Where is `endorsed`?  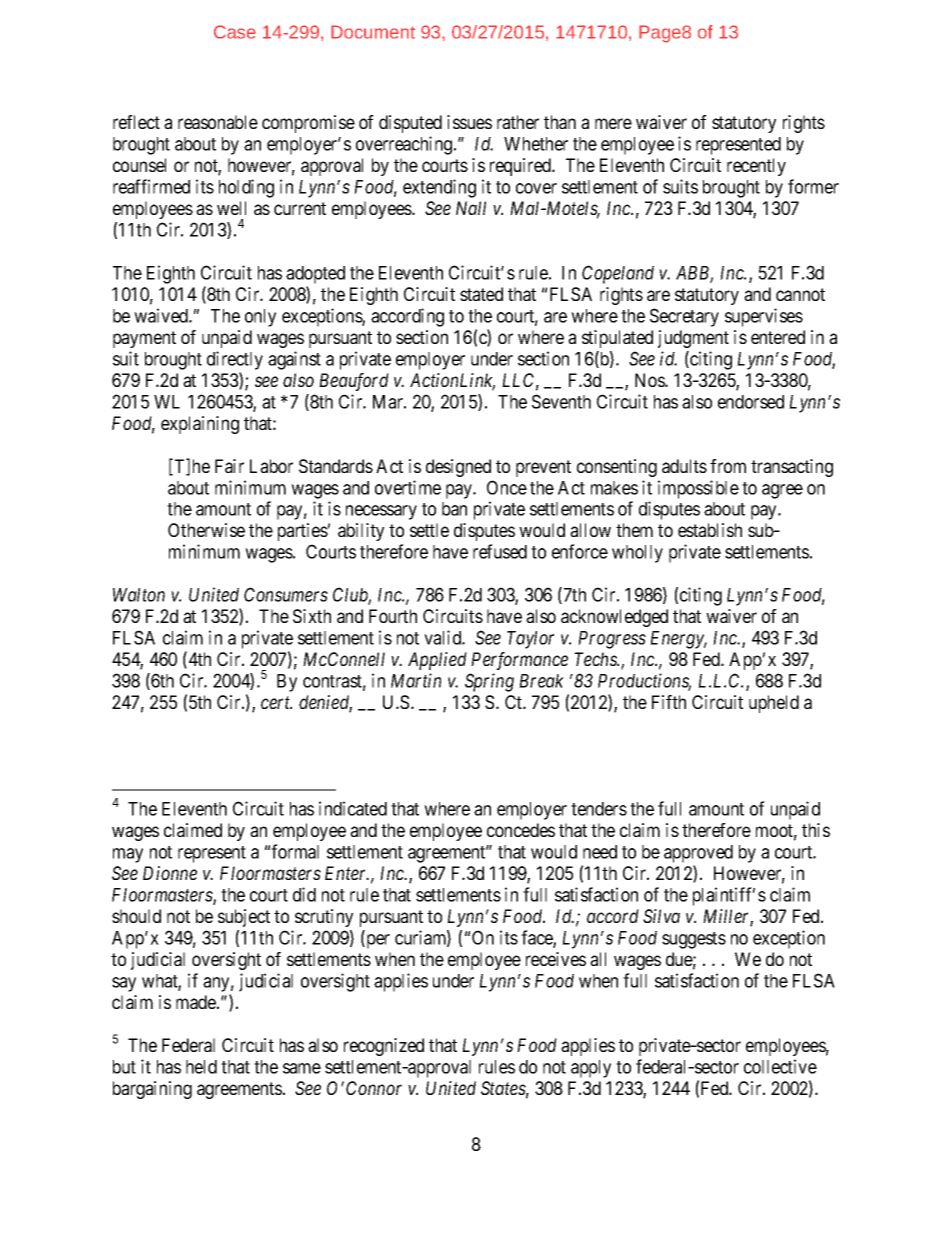
endorsed is located at coordinates (751, 402).
